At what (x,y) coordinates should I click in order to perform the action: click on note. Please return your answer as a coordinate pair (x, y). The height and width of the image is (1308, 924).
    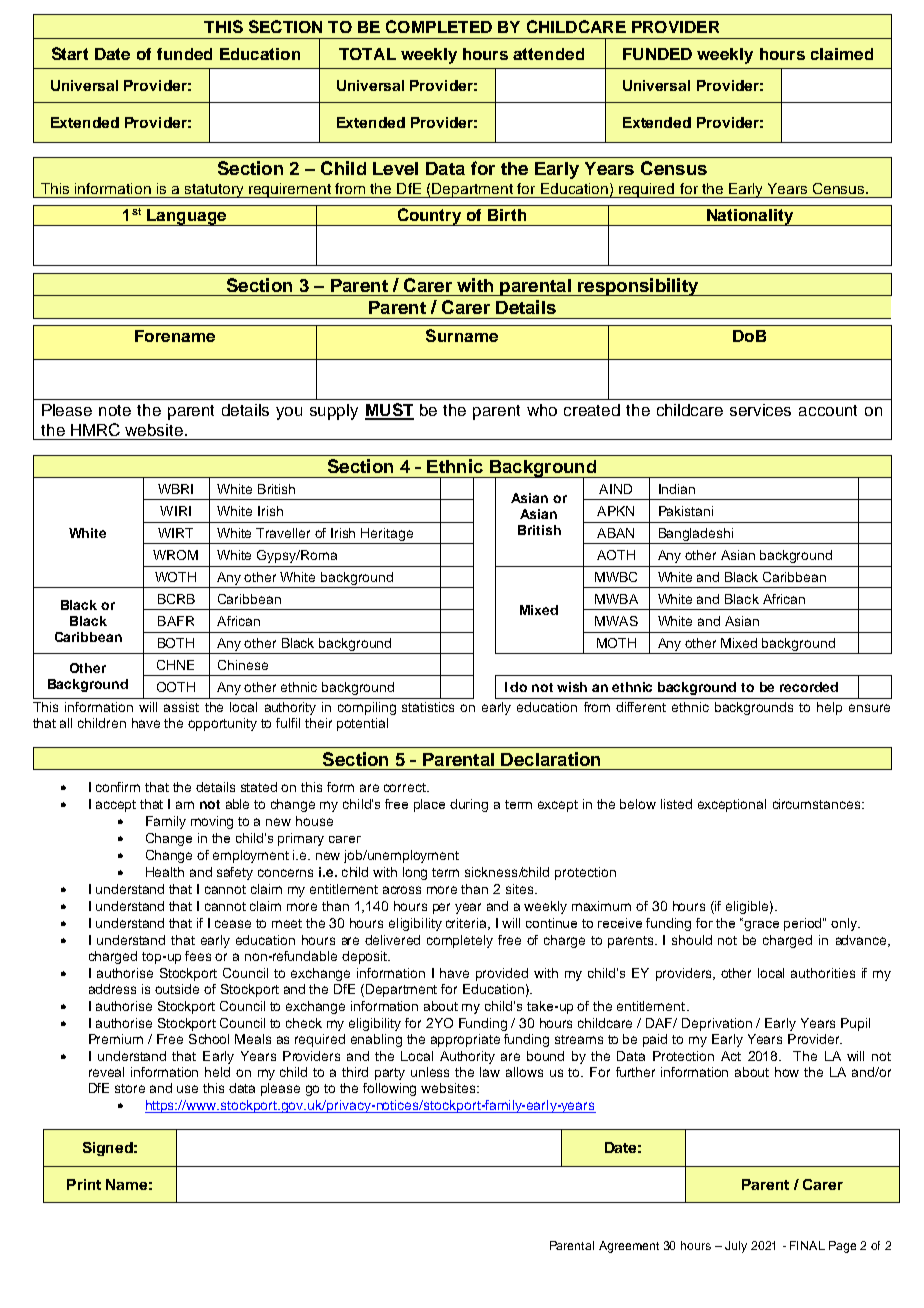
    Looking at the image, I should click on (115, 410).
